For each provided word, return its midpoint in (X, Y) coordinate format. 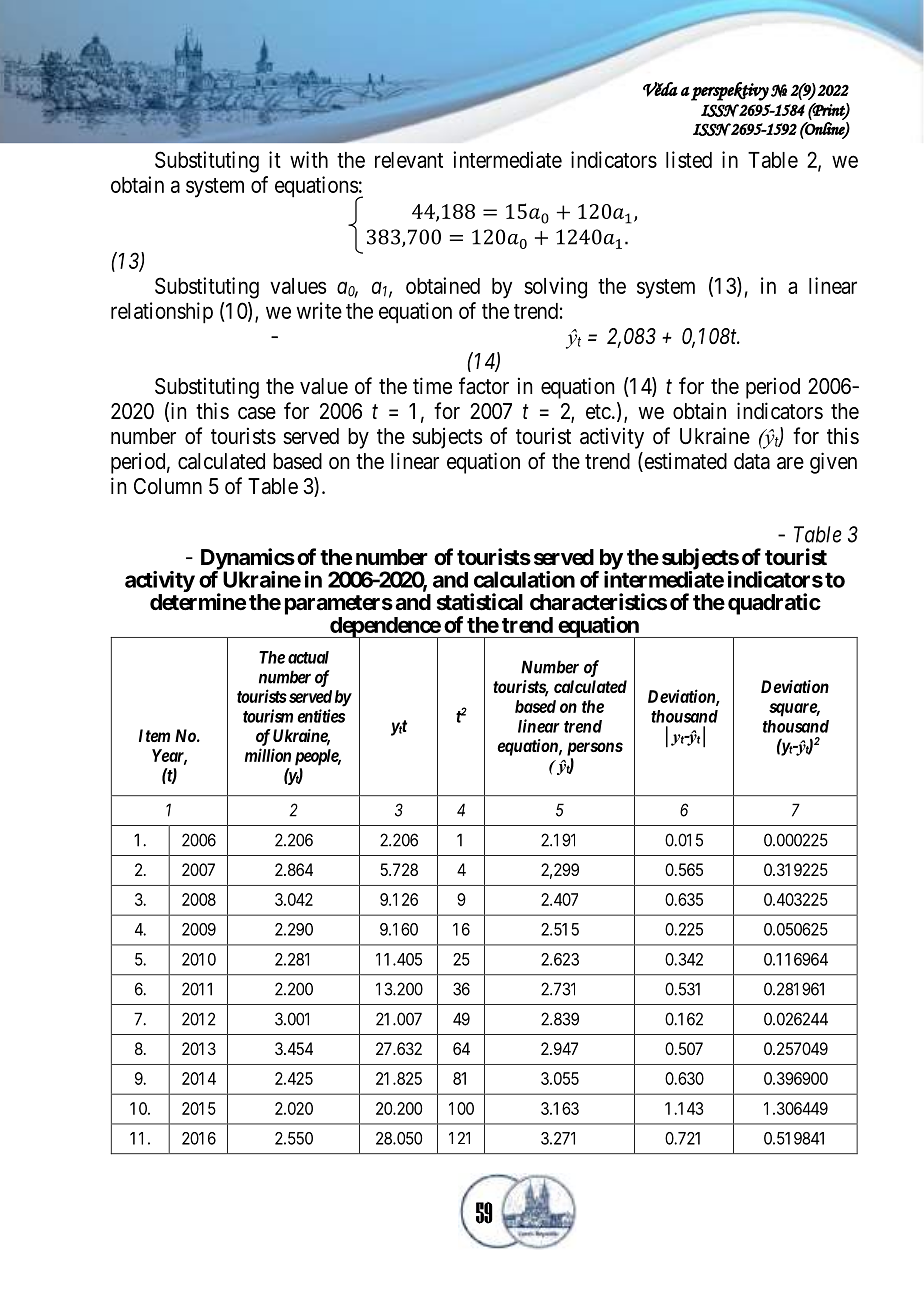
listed (689, 159)
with (309, 159)
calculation (524, 579)
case (257, 413)
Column (168, 486)
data (752, 461)
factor (484, 386)
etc (598, 412)
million (268, 755)
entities (321, 716)
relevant (409, 160)
